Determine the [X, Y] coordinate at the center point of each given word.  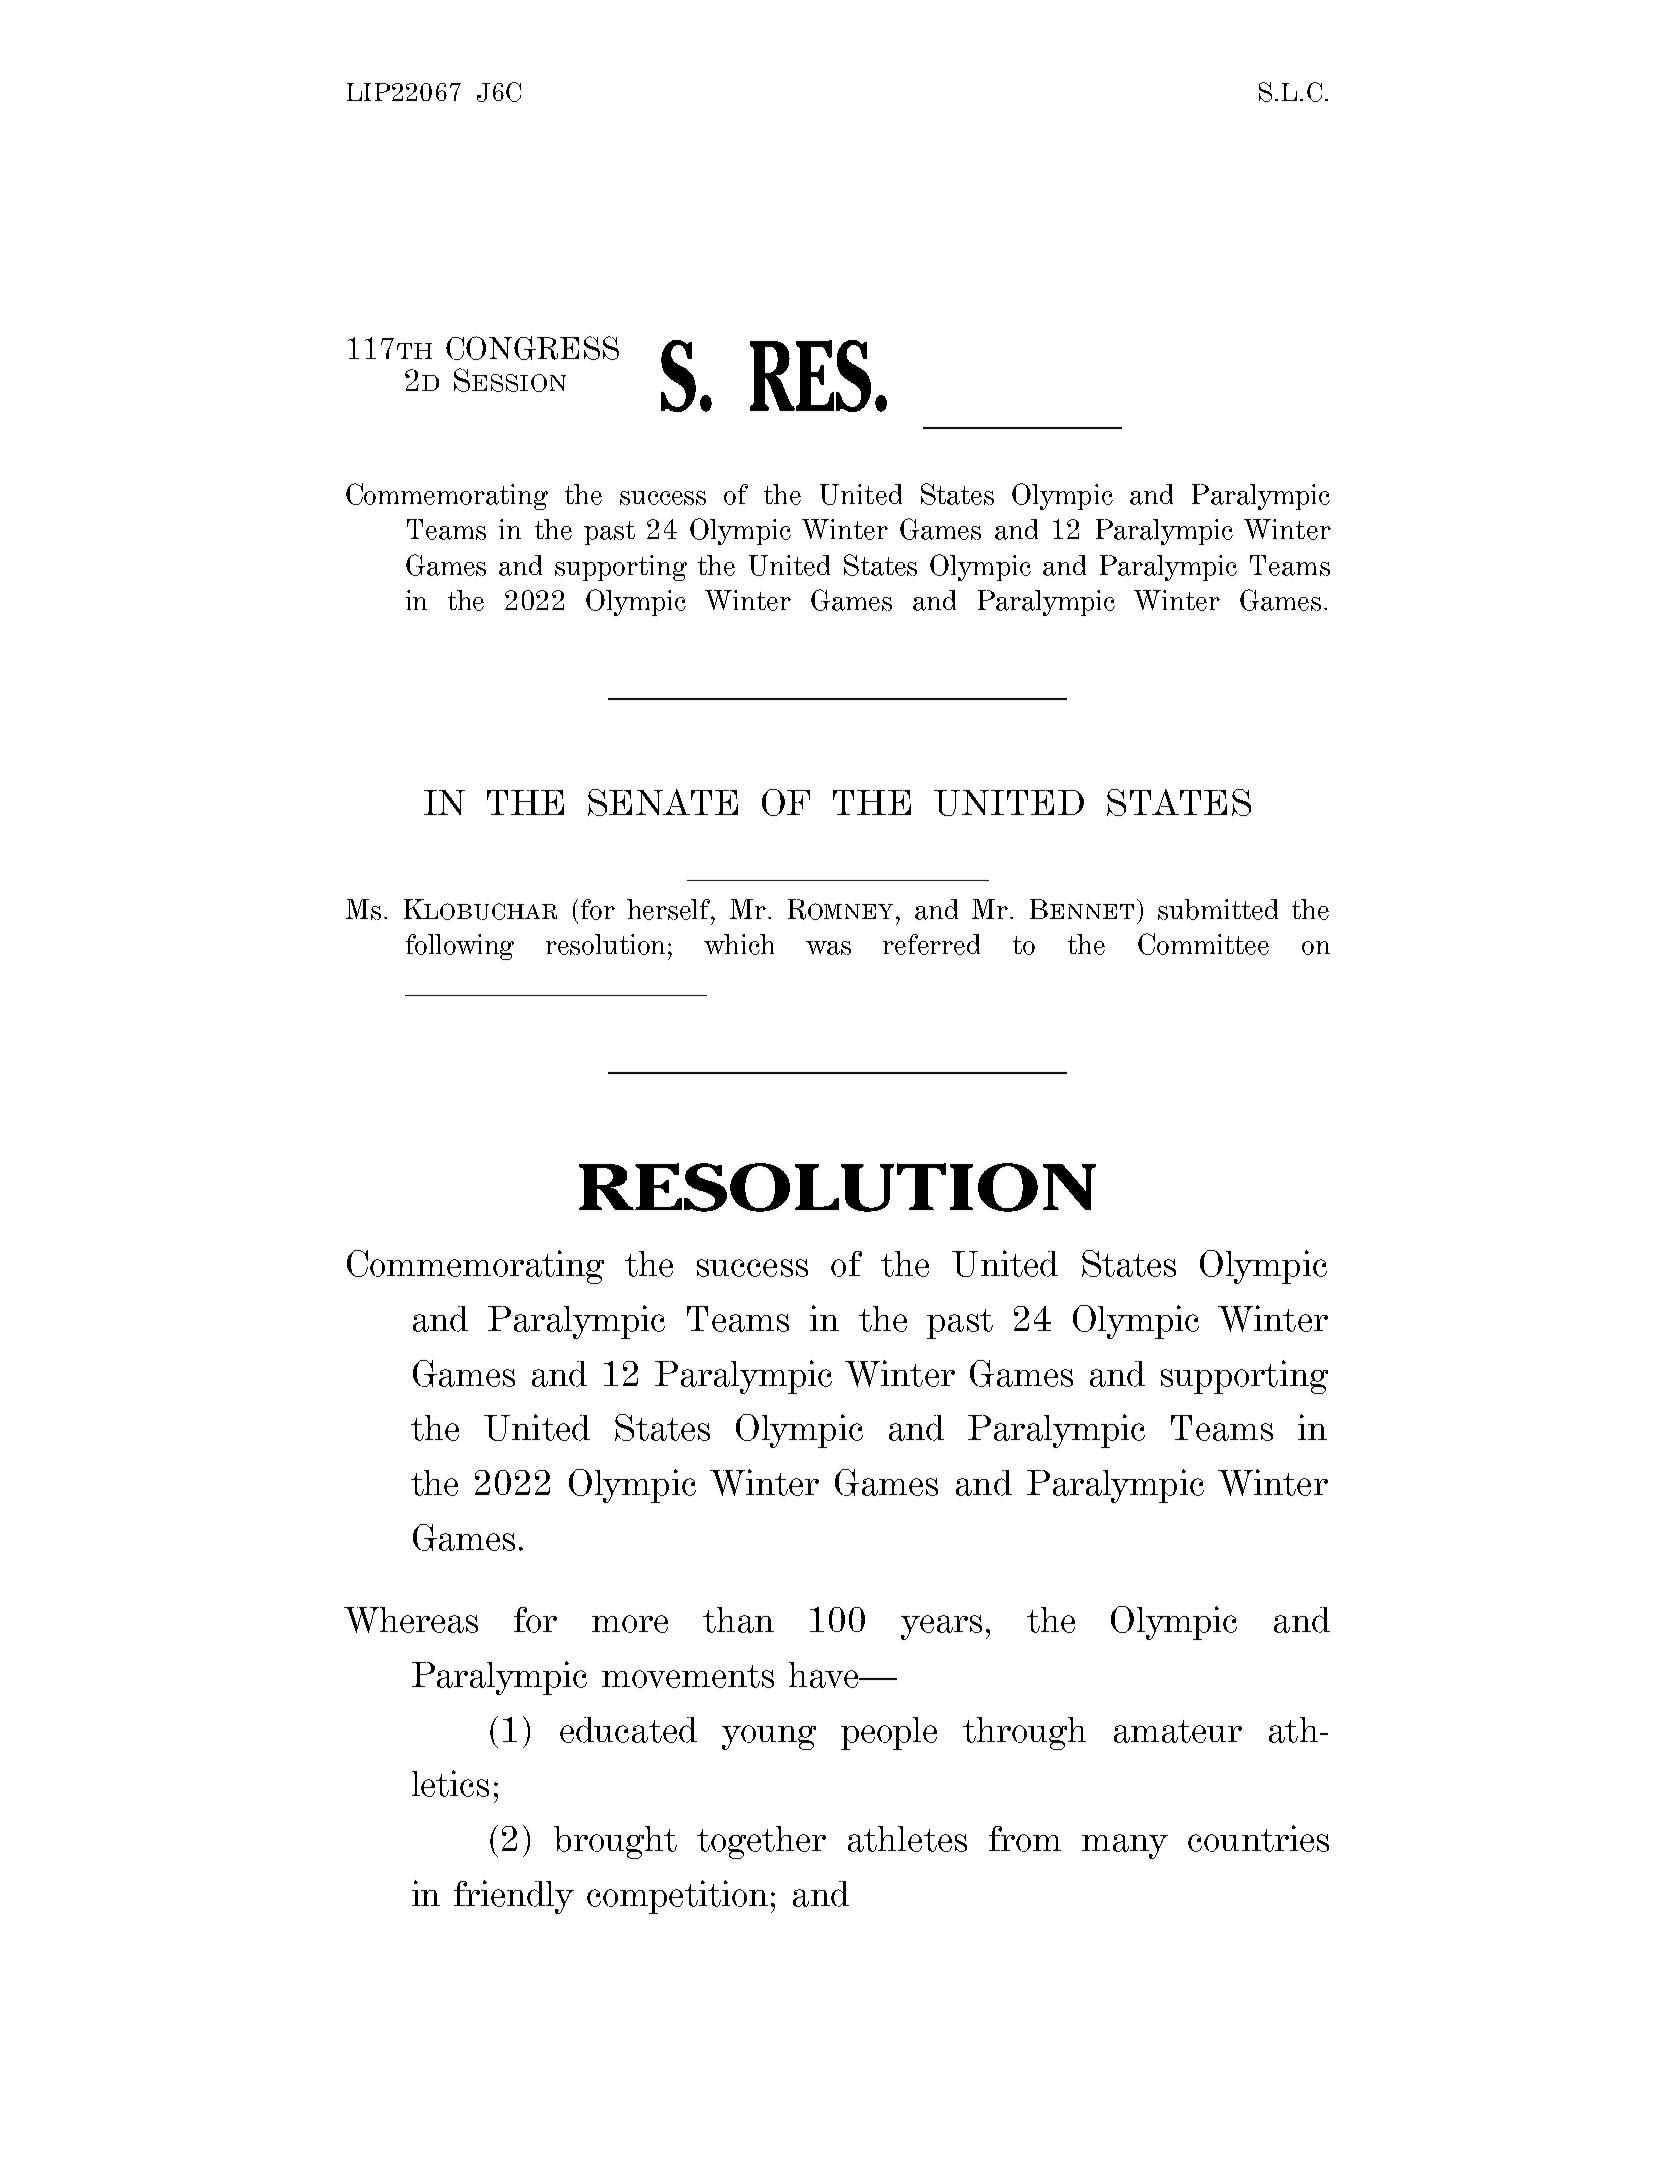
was [828, 948]
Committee [1203, 944]
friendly [514, 1897]
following [460, 947]
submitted [1218, 909]
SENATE [663, 802]
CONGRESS [532, 348]
